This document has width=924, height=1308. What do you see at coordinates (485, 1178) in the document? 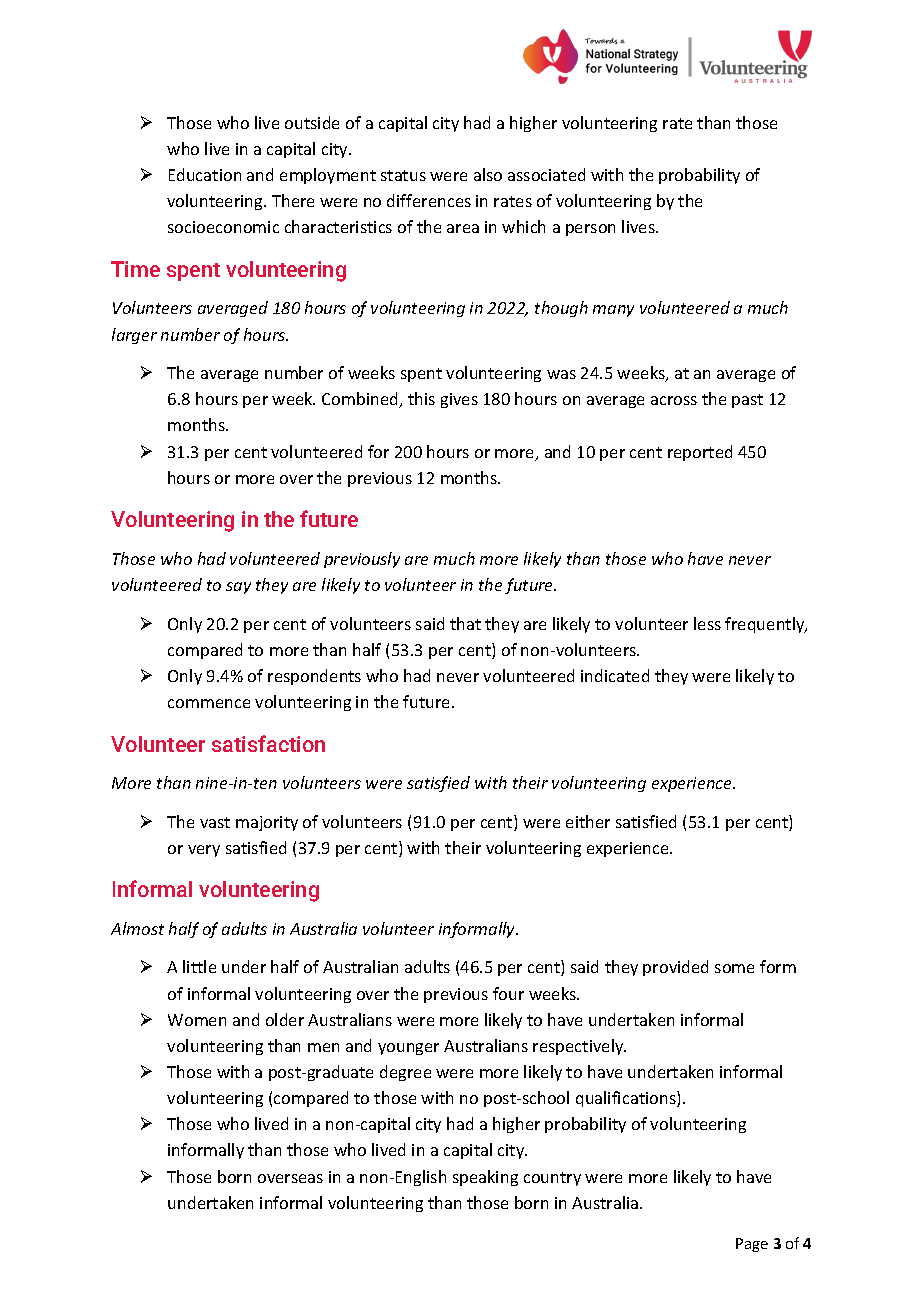
I see `speaking` at bounding box center [485, 1178].
